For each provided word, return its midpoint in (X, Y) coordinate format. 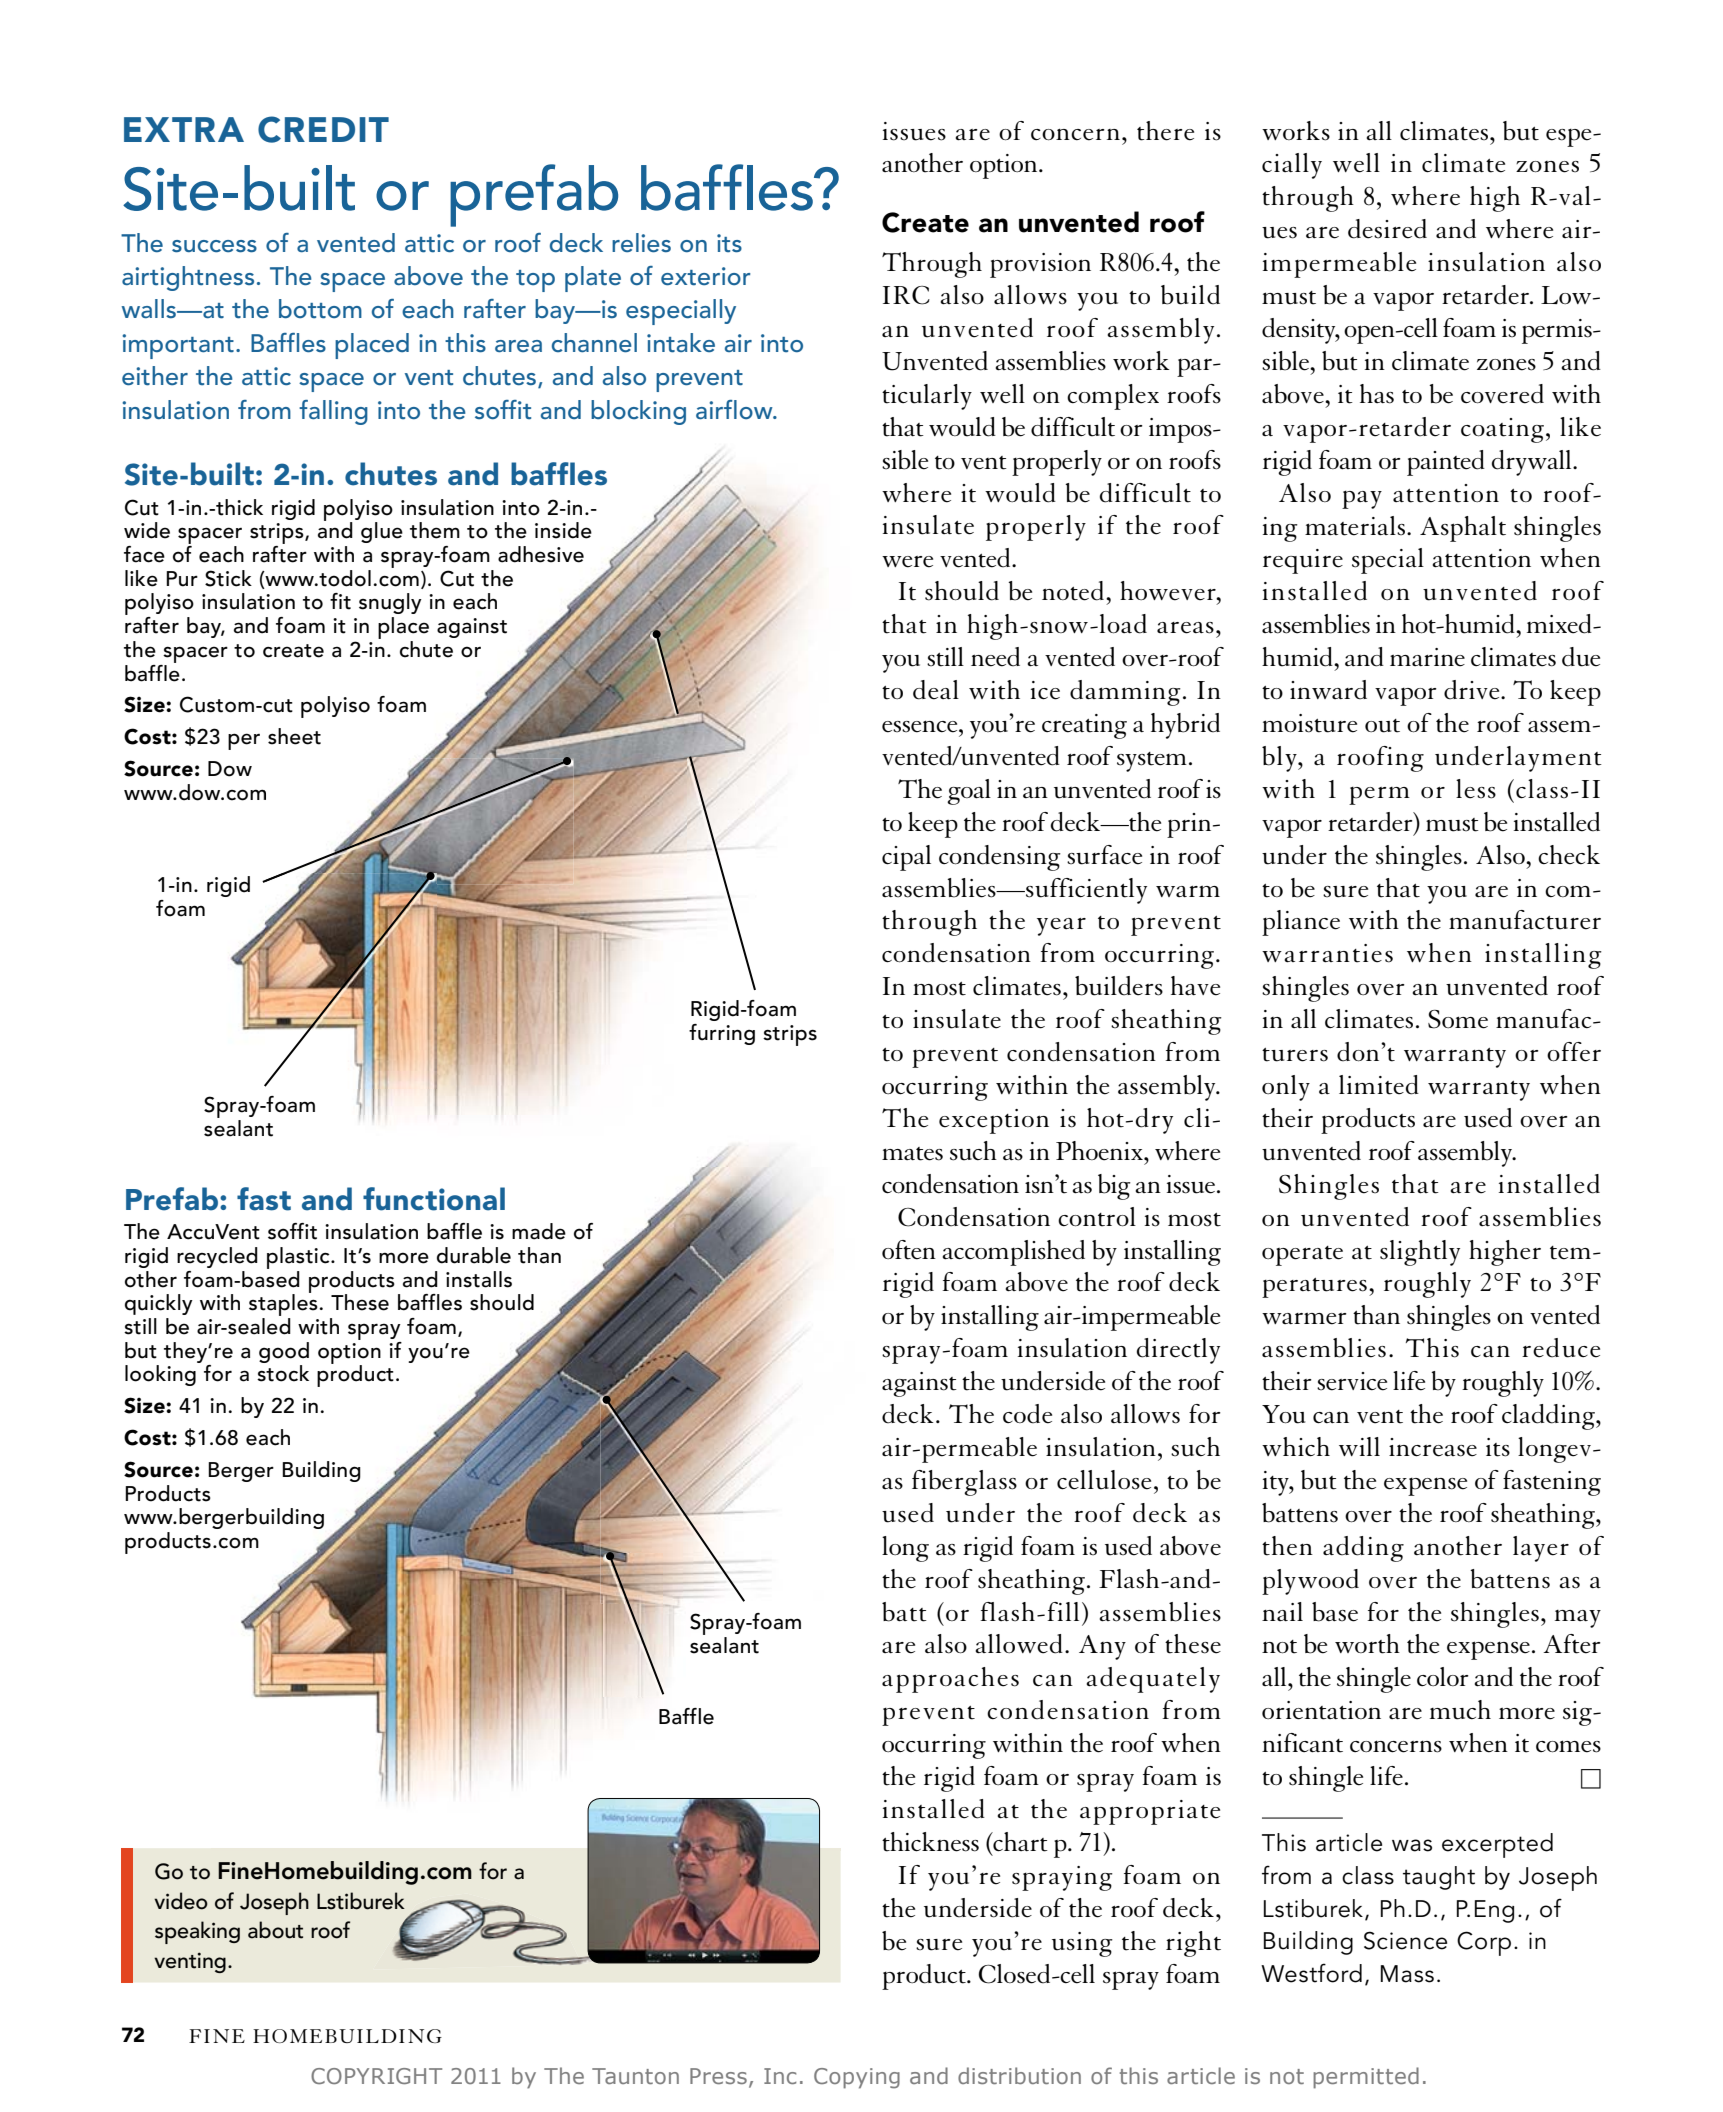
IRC (906, 295)
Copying (857, 2078)
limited (1379, 1085)
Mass (1407, 1974)
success (214, 246)
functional (434, 1199)
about (275, 1930)
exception (994, 1121)
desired (1387, 229)
